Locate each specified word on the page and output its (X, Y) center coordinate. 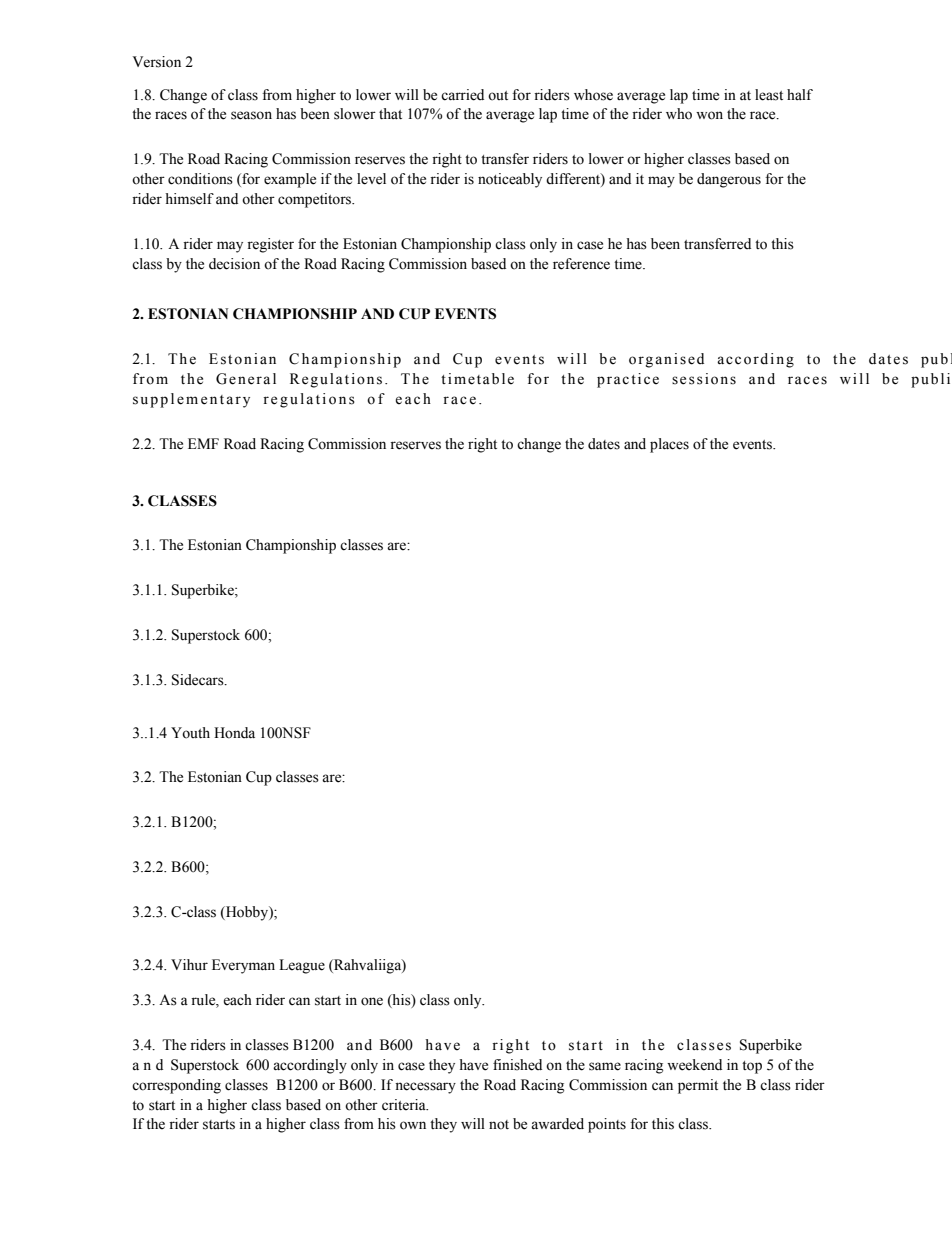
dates (604, 444)
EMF (203, 443)
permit (698, 1086)
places (669, 445)
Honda (234, 733)
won (709, 115)
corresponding (176, 1086)
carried (462, 95)
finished (517, 1065)
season (251, 115)
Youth (190, 733)
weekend (694, 1065)
